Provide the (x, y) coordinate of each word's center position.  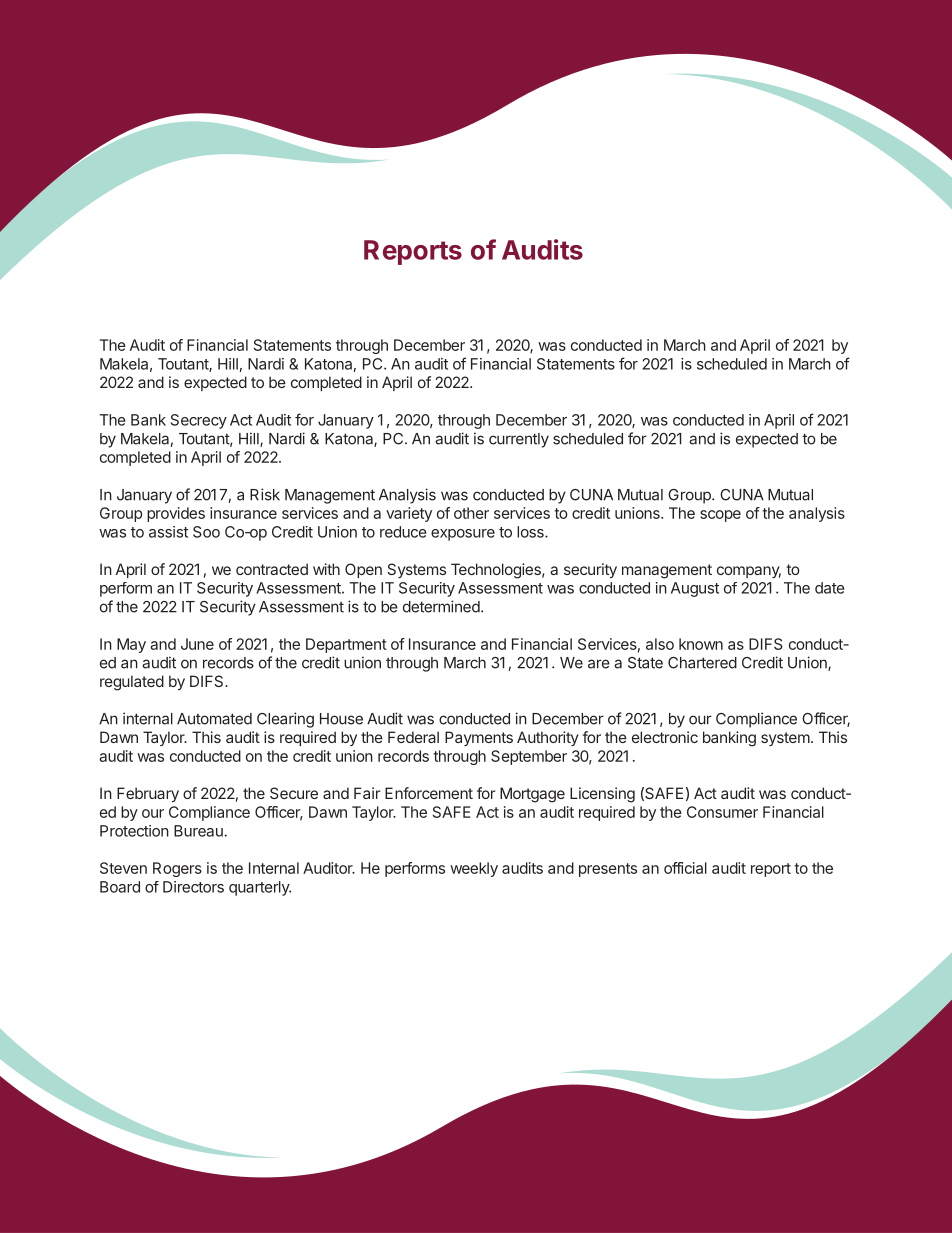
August (695, 589)
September (529, 757)
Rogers (177, 869)
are (599, 664)
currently (519, 440)
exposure (463, 535)
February (148, 794)
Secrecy (199, 421)
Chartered (702, 663)
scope (720, 516)
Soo (206, 532)
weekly (474, 869)
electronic (665, 737)
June (197, 644)
